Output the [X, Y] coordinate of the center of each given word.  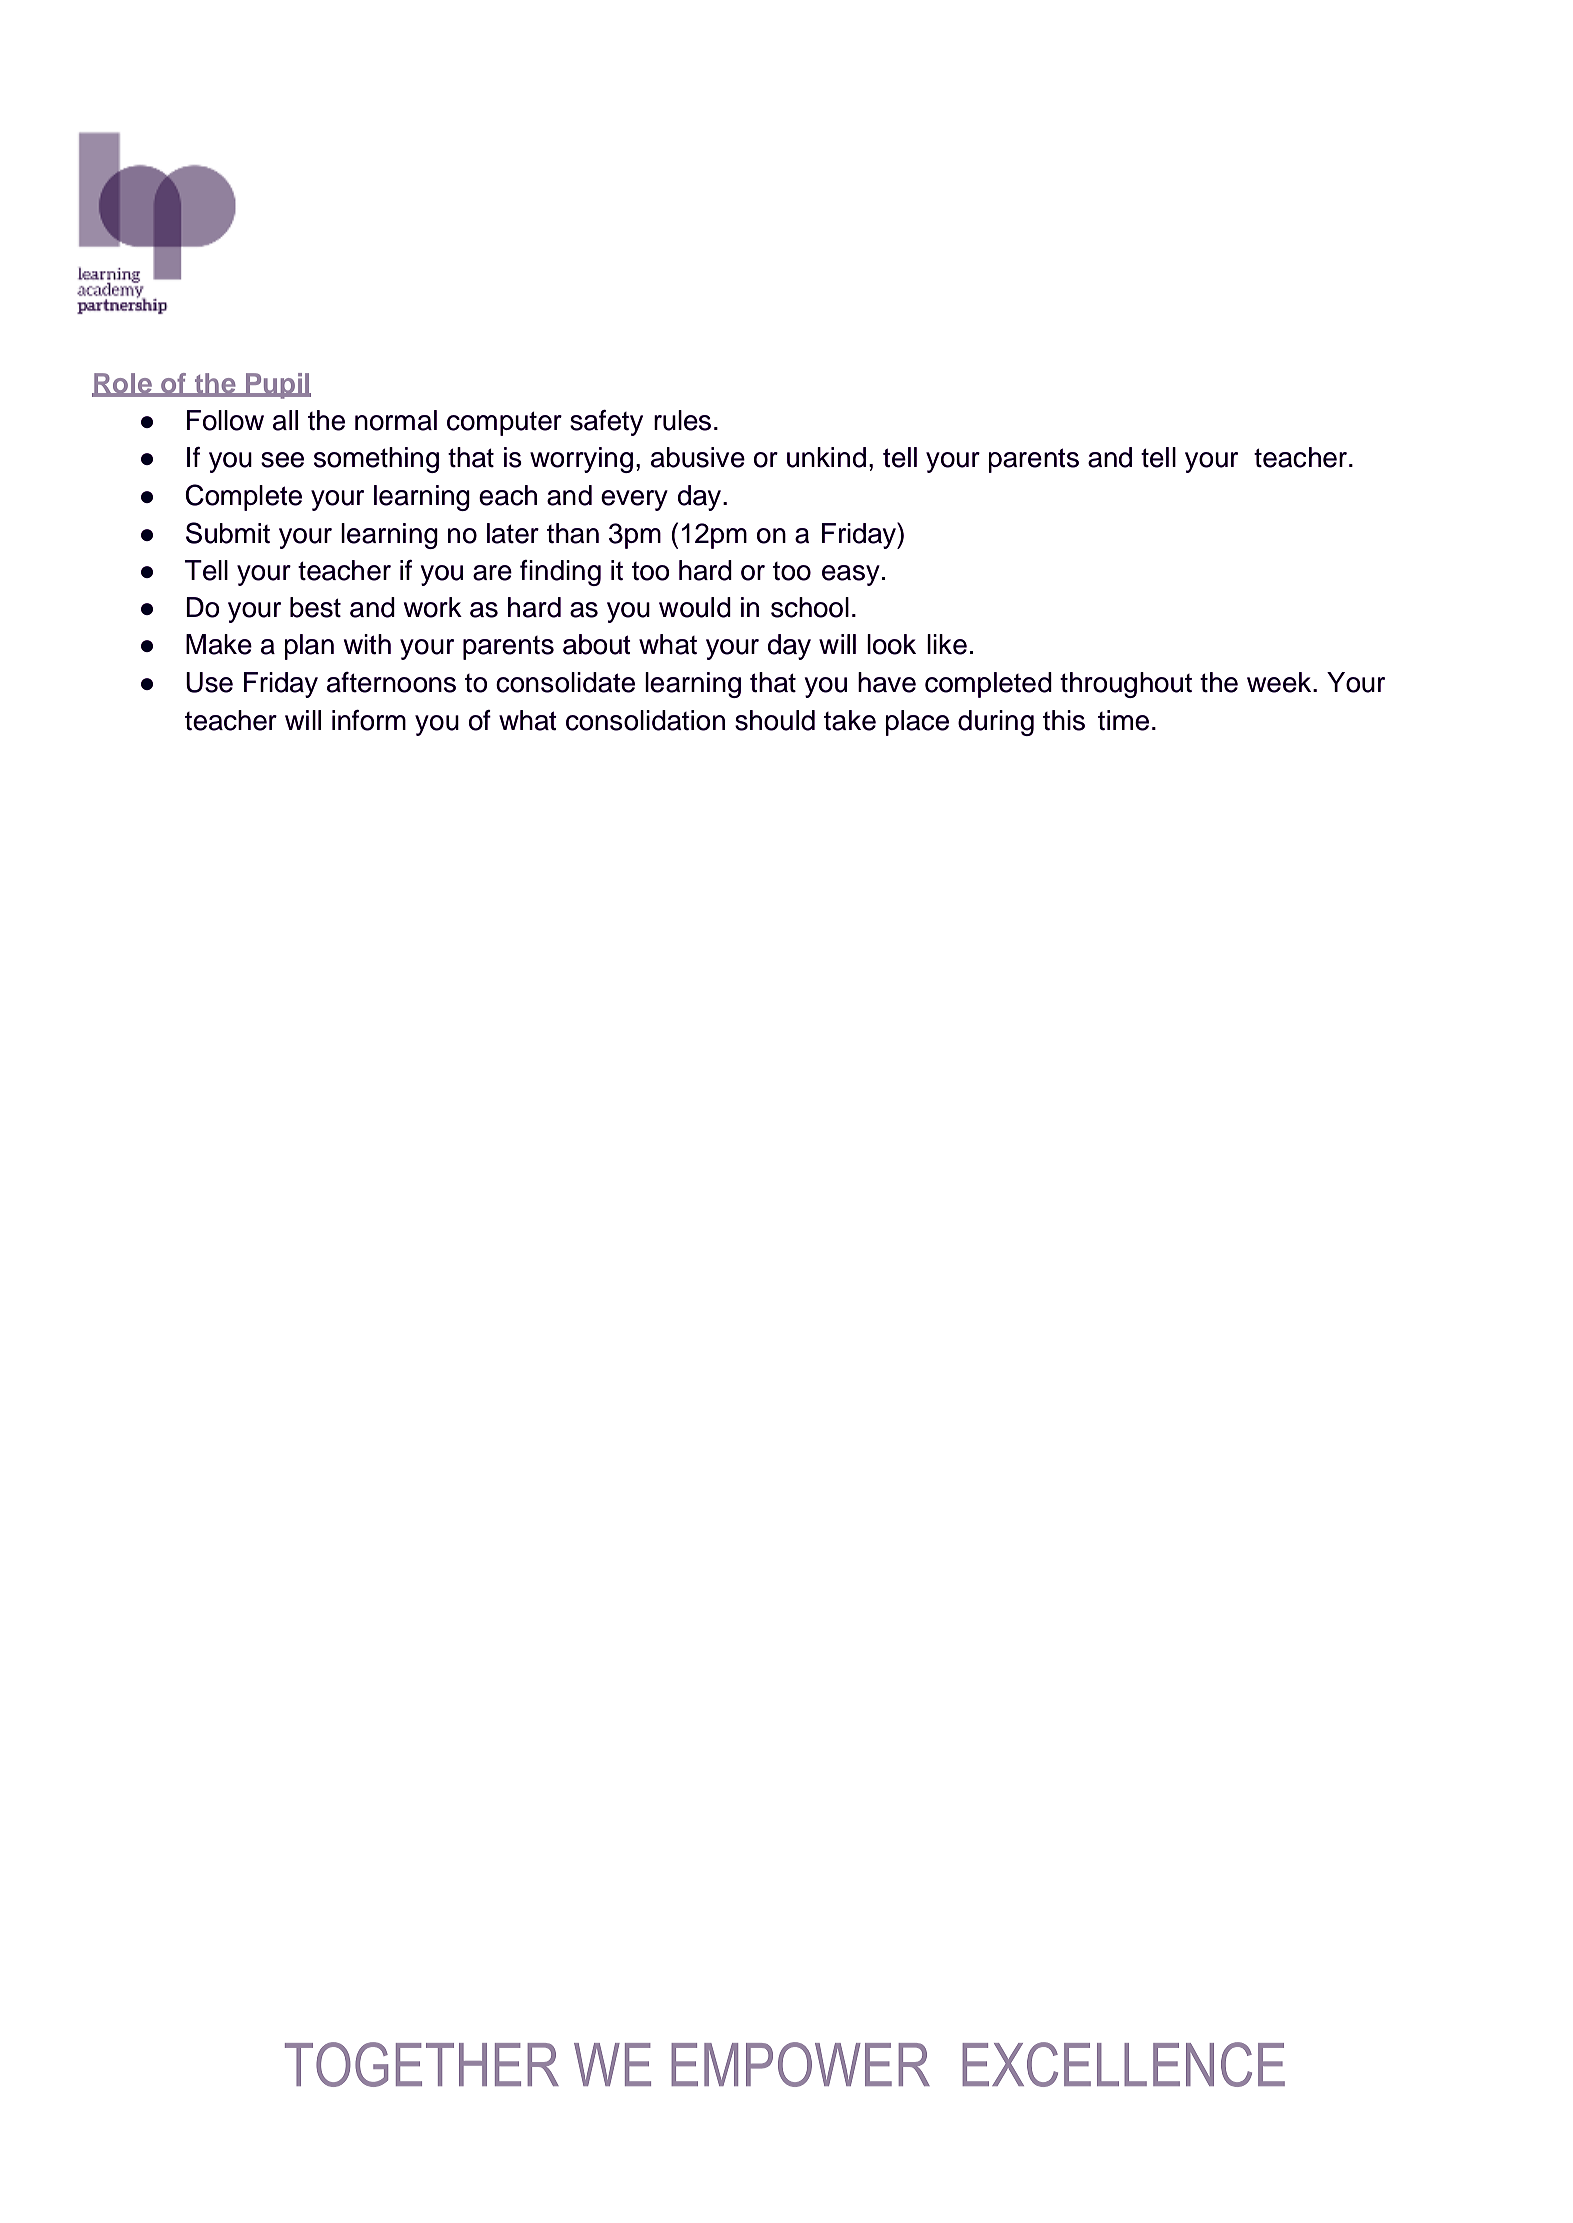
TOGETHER [422, 2064]
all [285, 420]
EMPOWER [800, 2064]
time [1123, 720]
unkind [826, 457]
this [1064, 720]
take [850, 720]
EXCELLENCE [1123, 2064]
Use [209, 682]
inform [369, 720]
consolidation [645, 720]
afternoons [391, 682]
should [775, 720]
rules [682, 420]
